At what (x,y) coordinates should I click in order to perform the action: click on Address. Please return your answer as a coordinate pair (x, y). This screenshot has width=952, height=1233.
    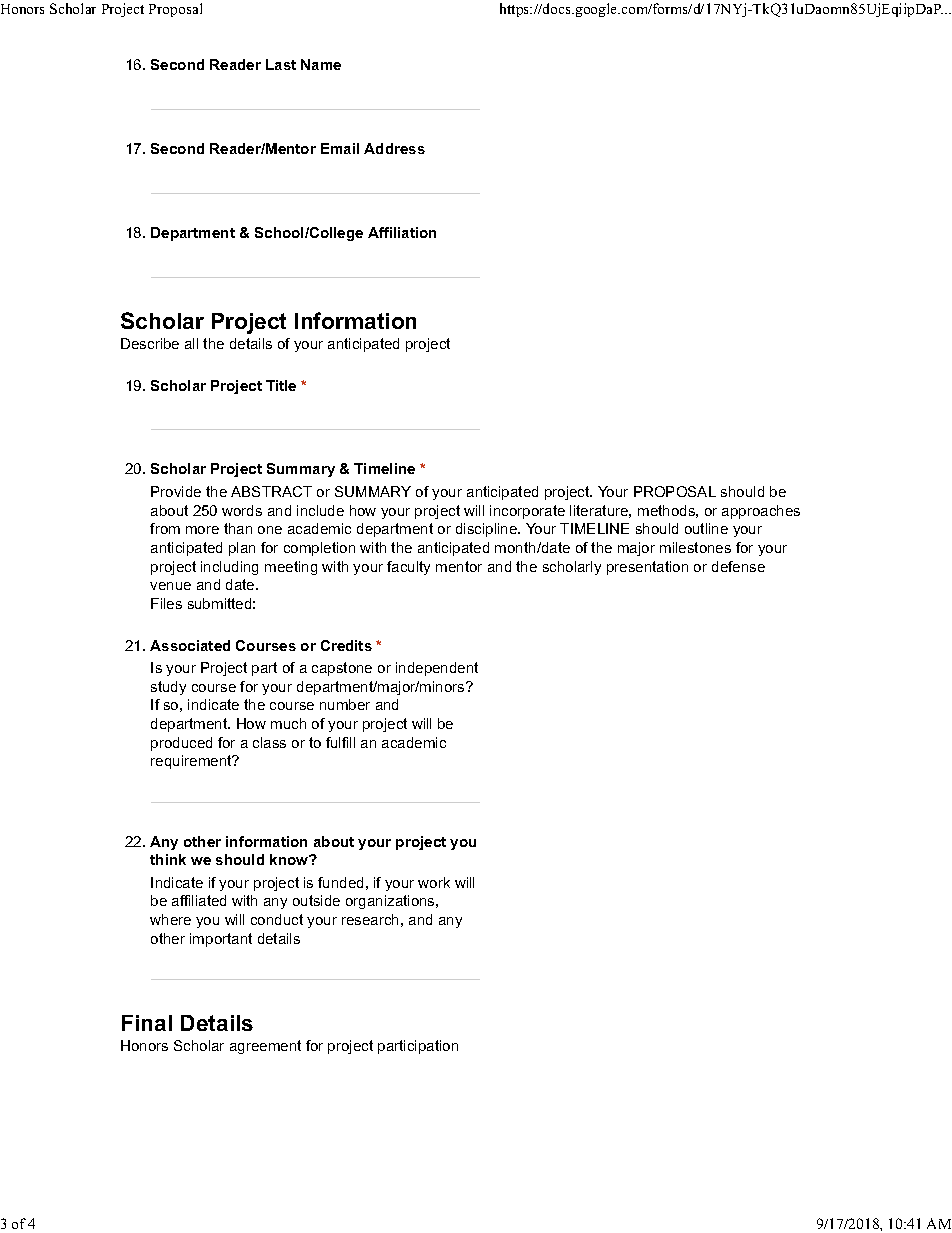
    Looking at the image, I should click on (394, 148).
